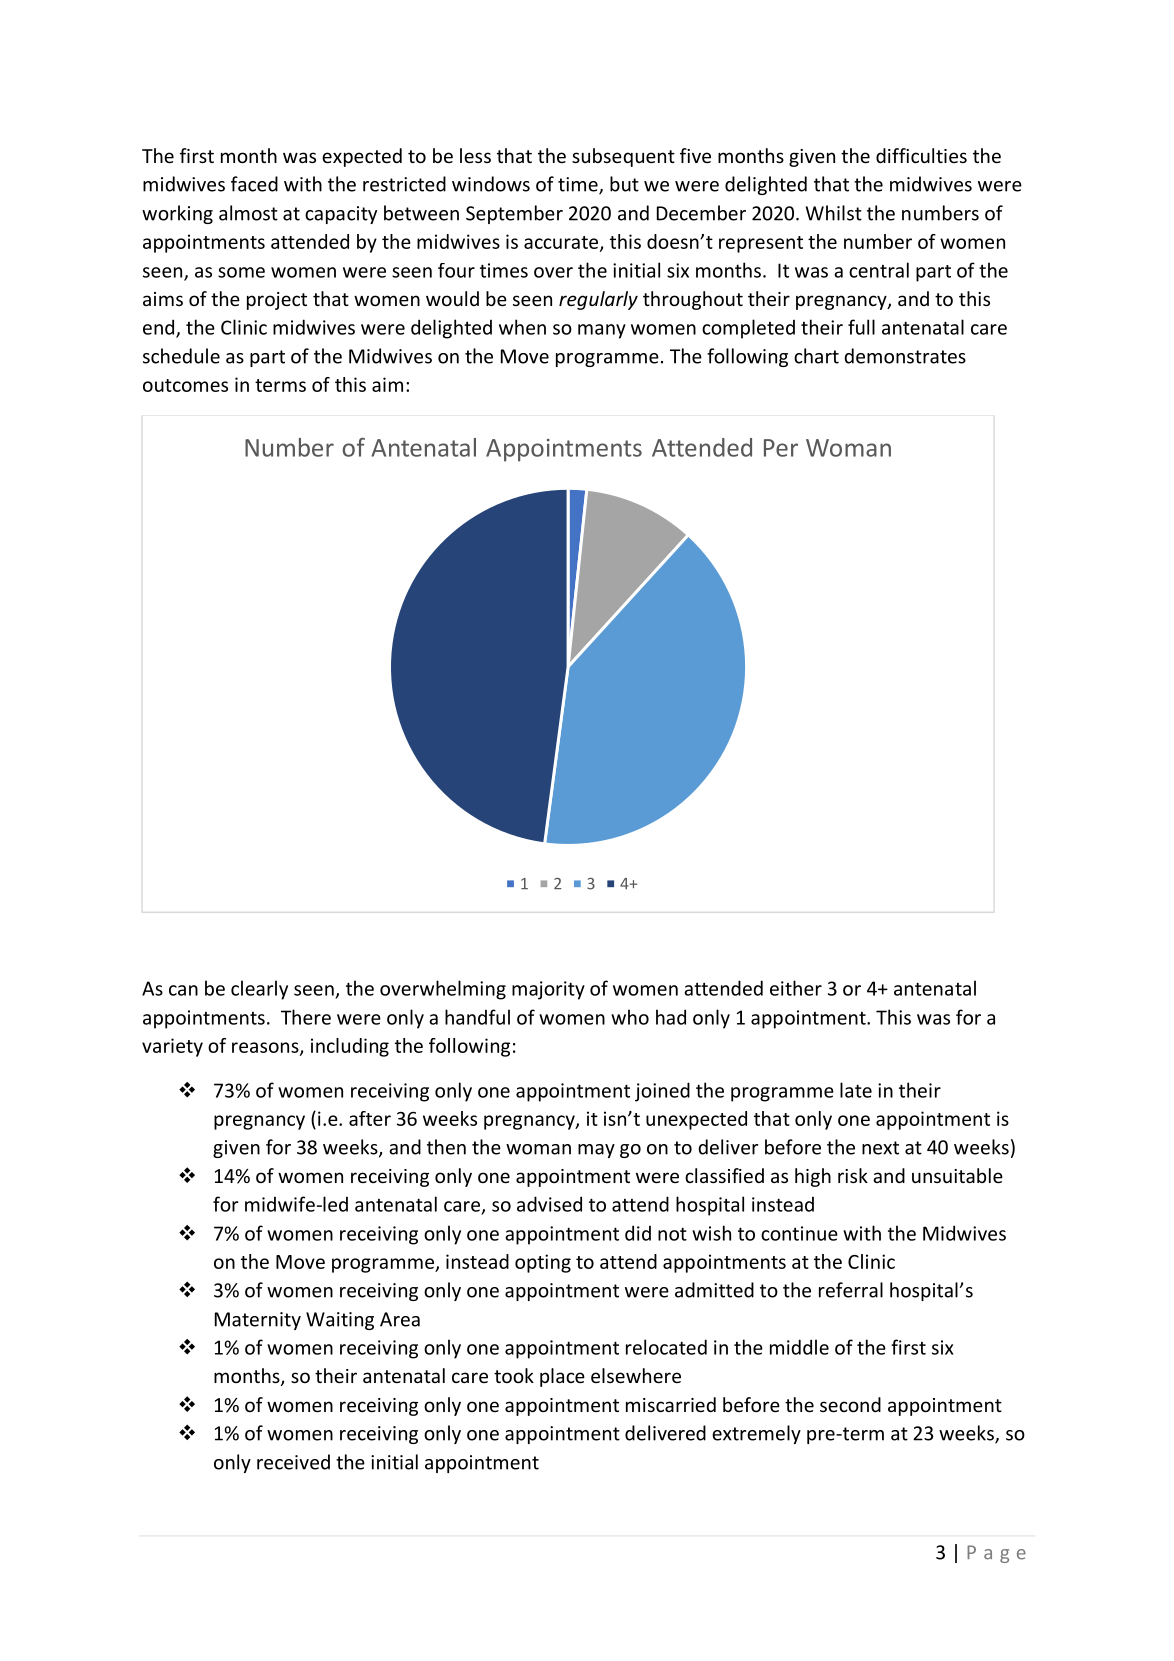 The height and width of the screenshot is (1661, 1174). What do you see at coordinates (514, 214) in the screenshot?
I see `September` at bounding box center [514, 214].
